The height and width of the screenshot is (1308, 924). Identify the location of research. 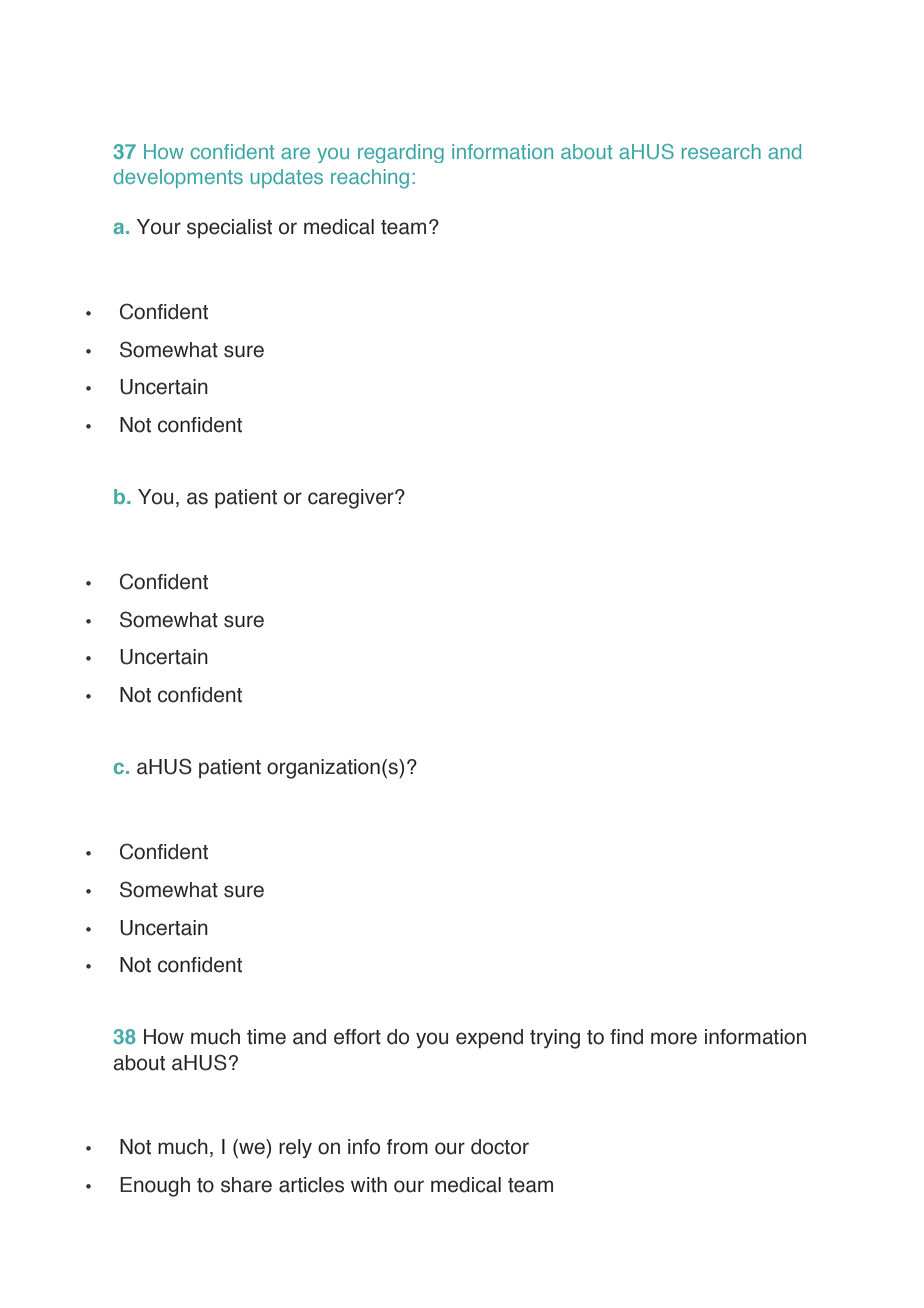
(721, 151).
